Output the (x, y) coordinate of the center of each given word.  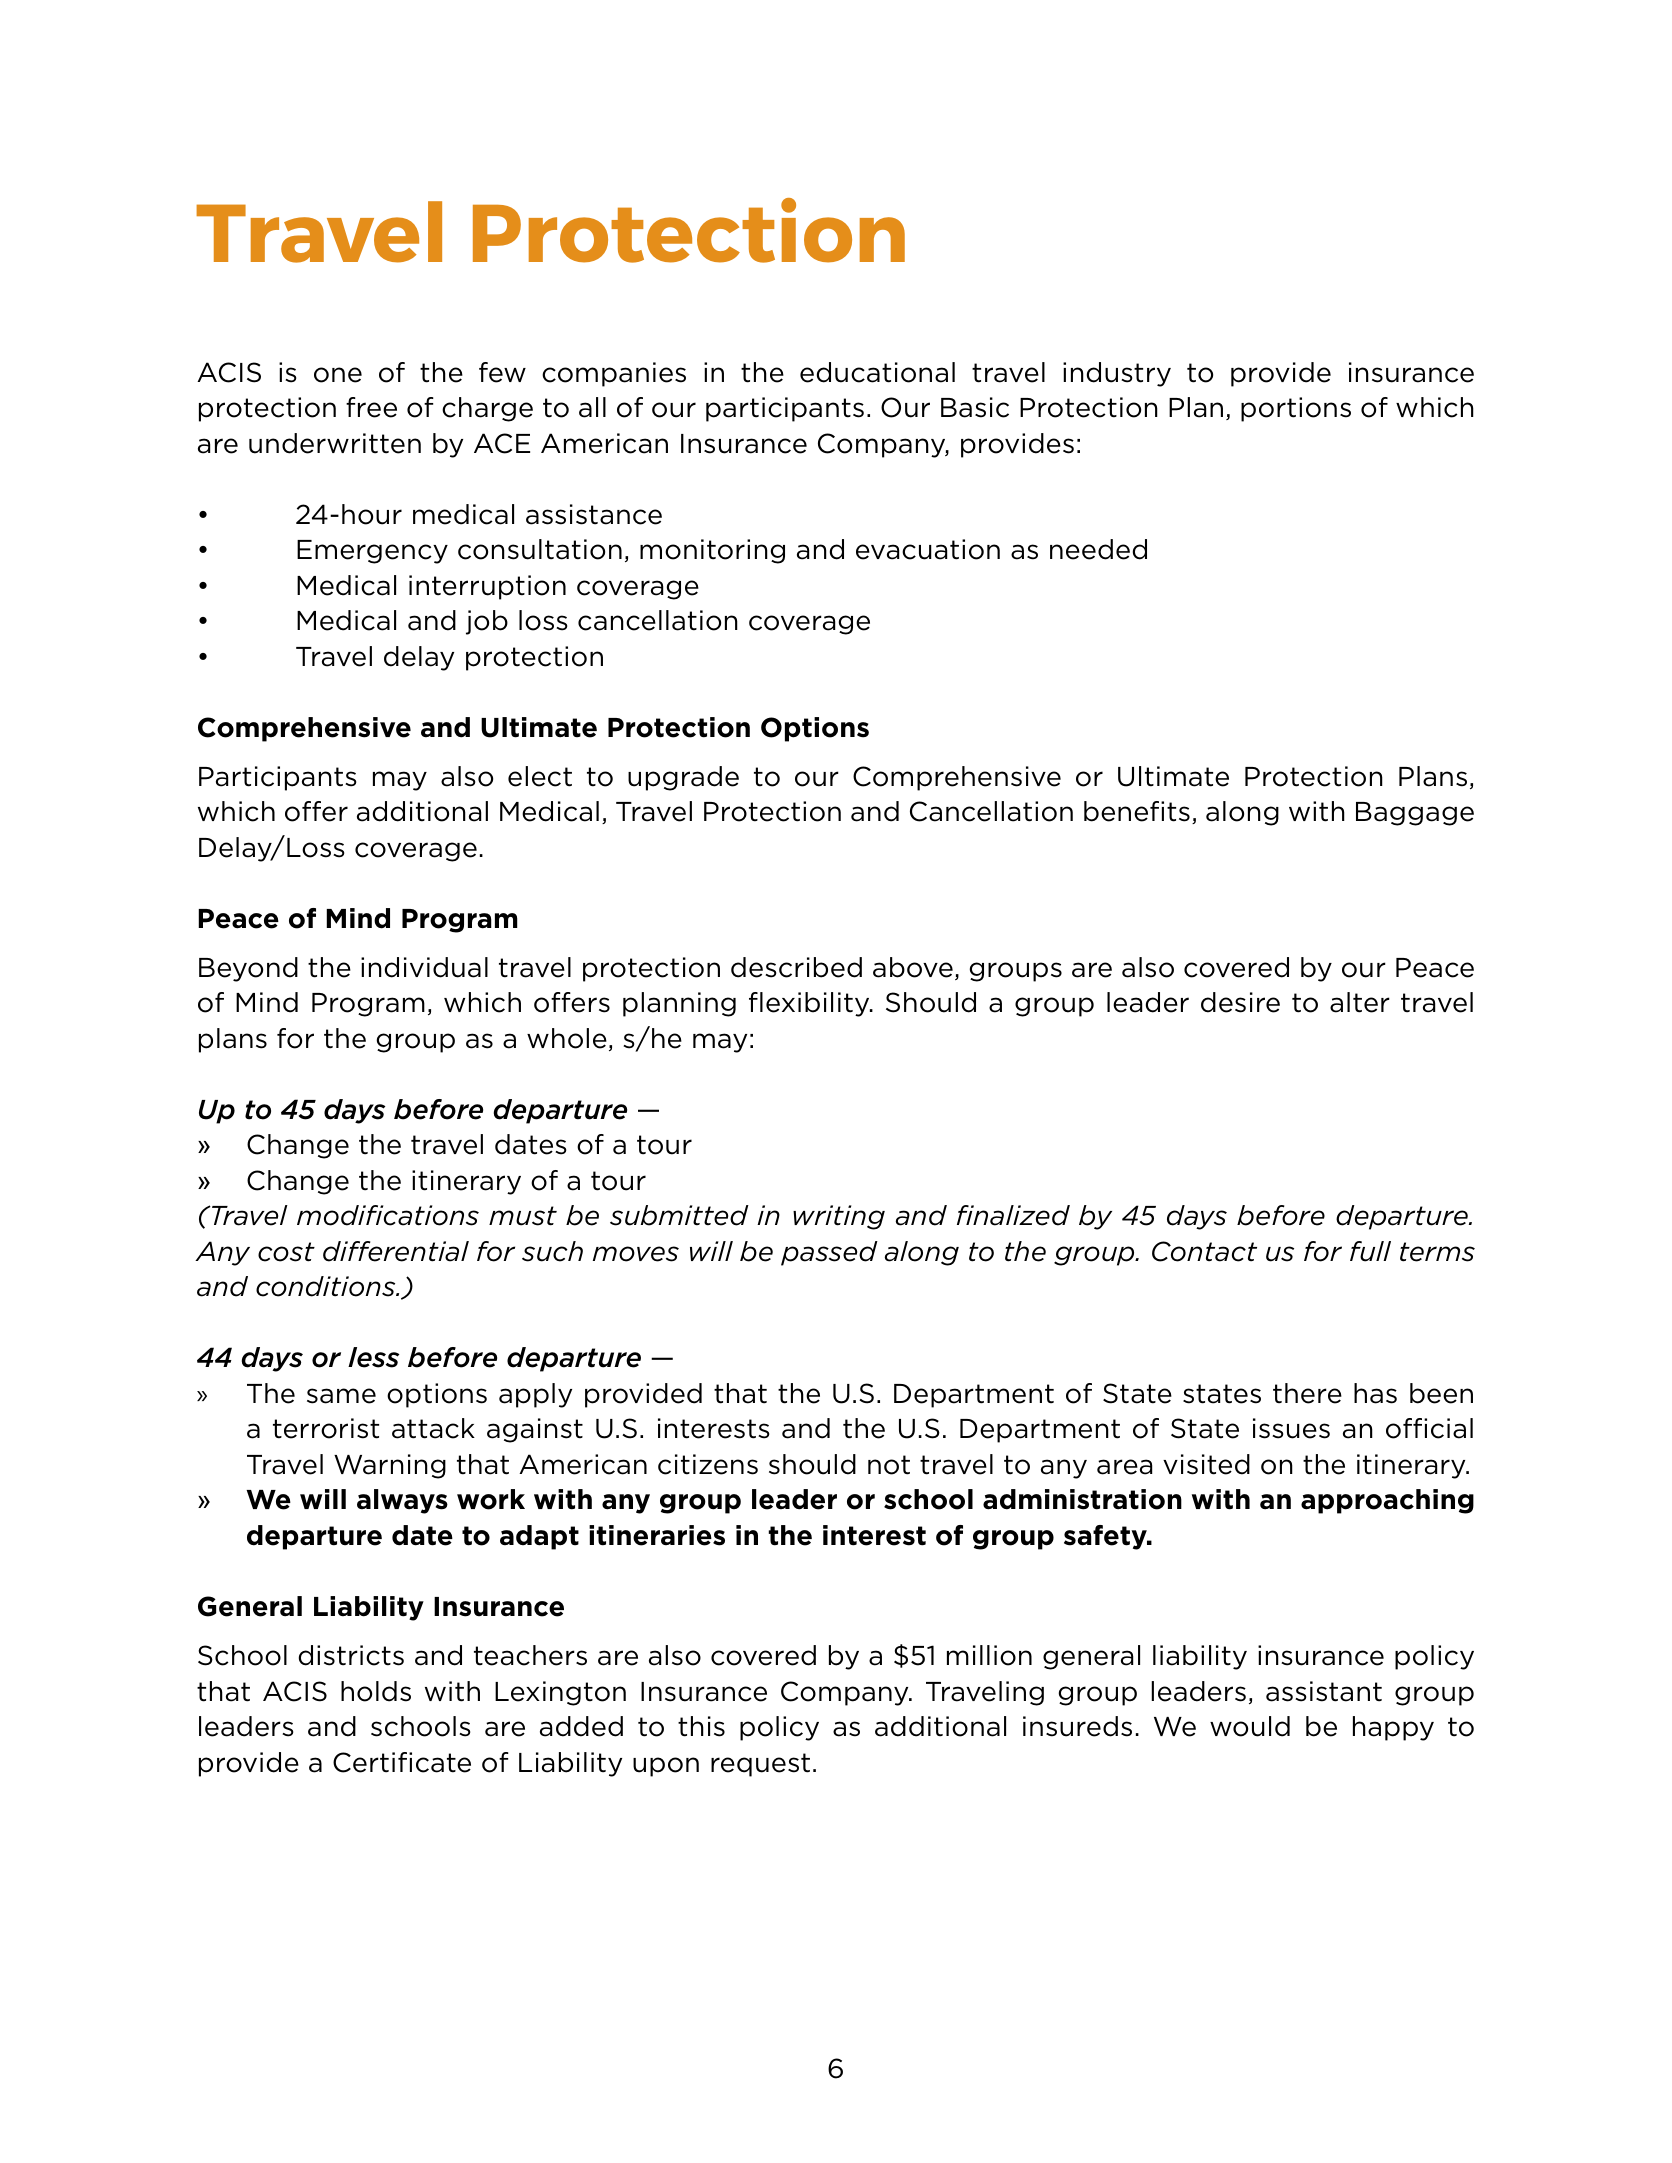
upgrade (683, 778)
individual (424, 967)
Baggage (1415, 814)
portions (1296, 409)
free (371, 407)
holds (376, 1691)
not (889, 1465)
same (341, 1396)
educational (877, 372)
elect (540, 776)
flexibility (810, 1004)
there (1307, 1393)
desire (1240, 1002)
